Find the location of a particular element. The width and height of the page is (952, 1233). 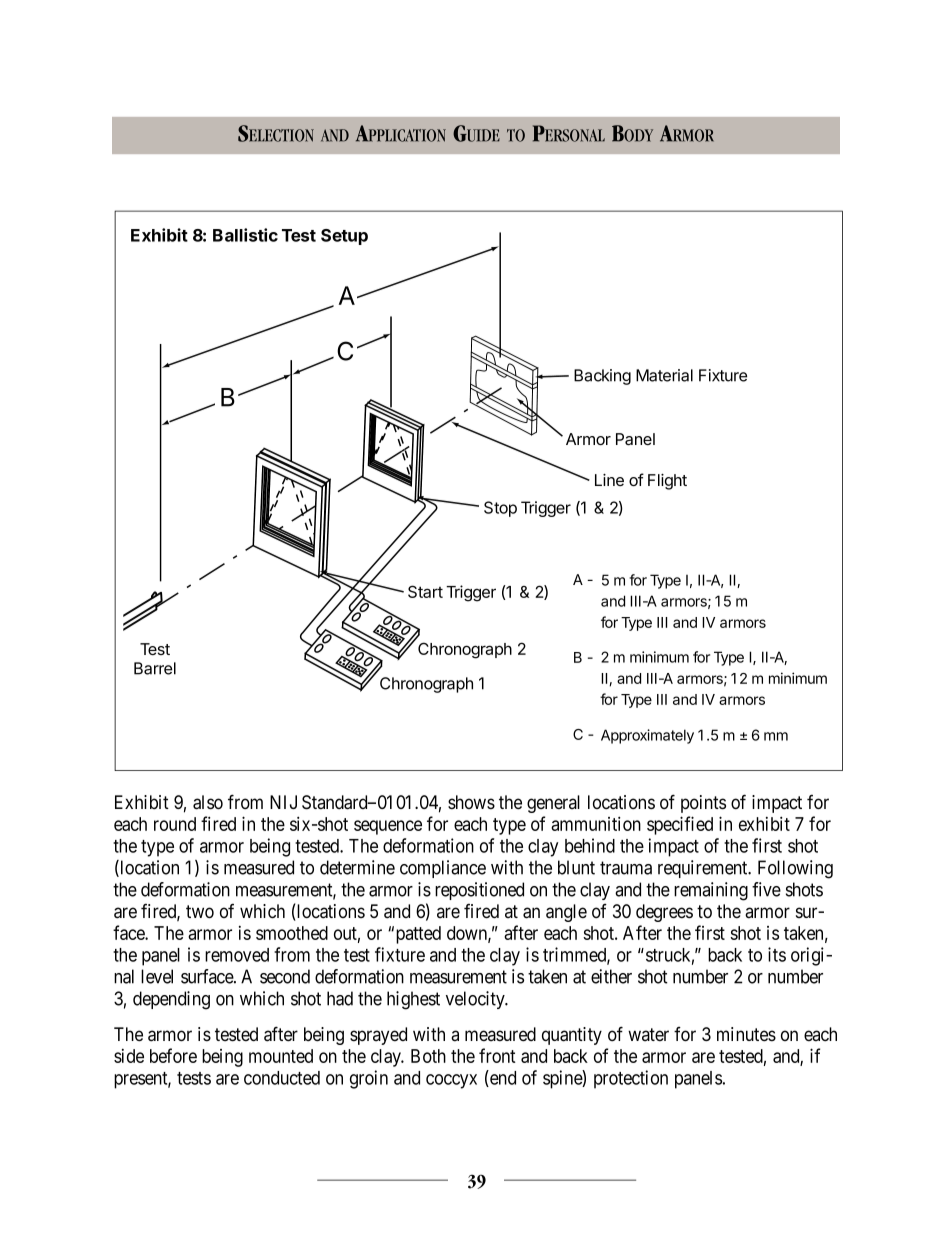

before is located at coordinates (173, 1055).
